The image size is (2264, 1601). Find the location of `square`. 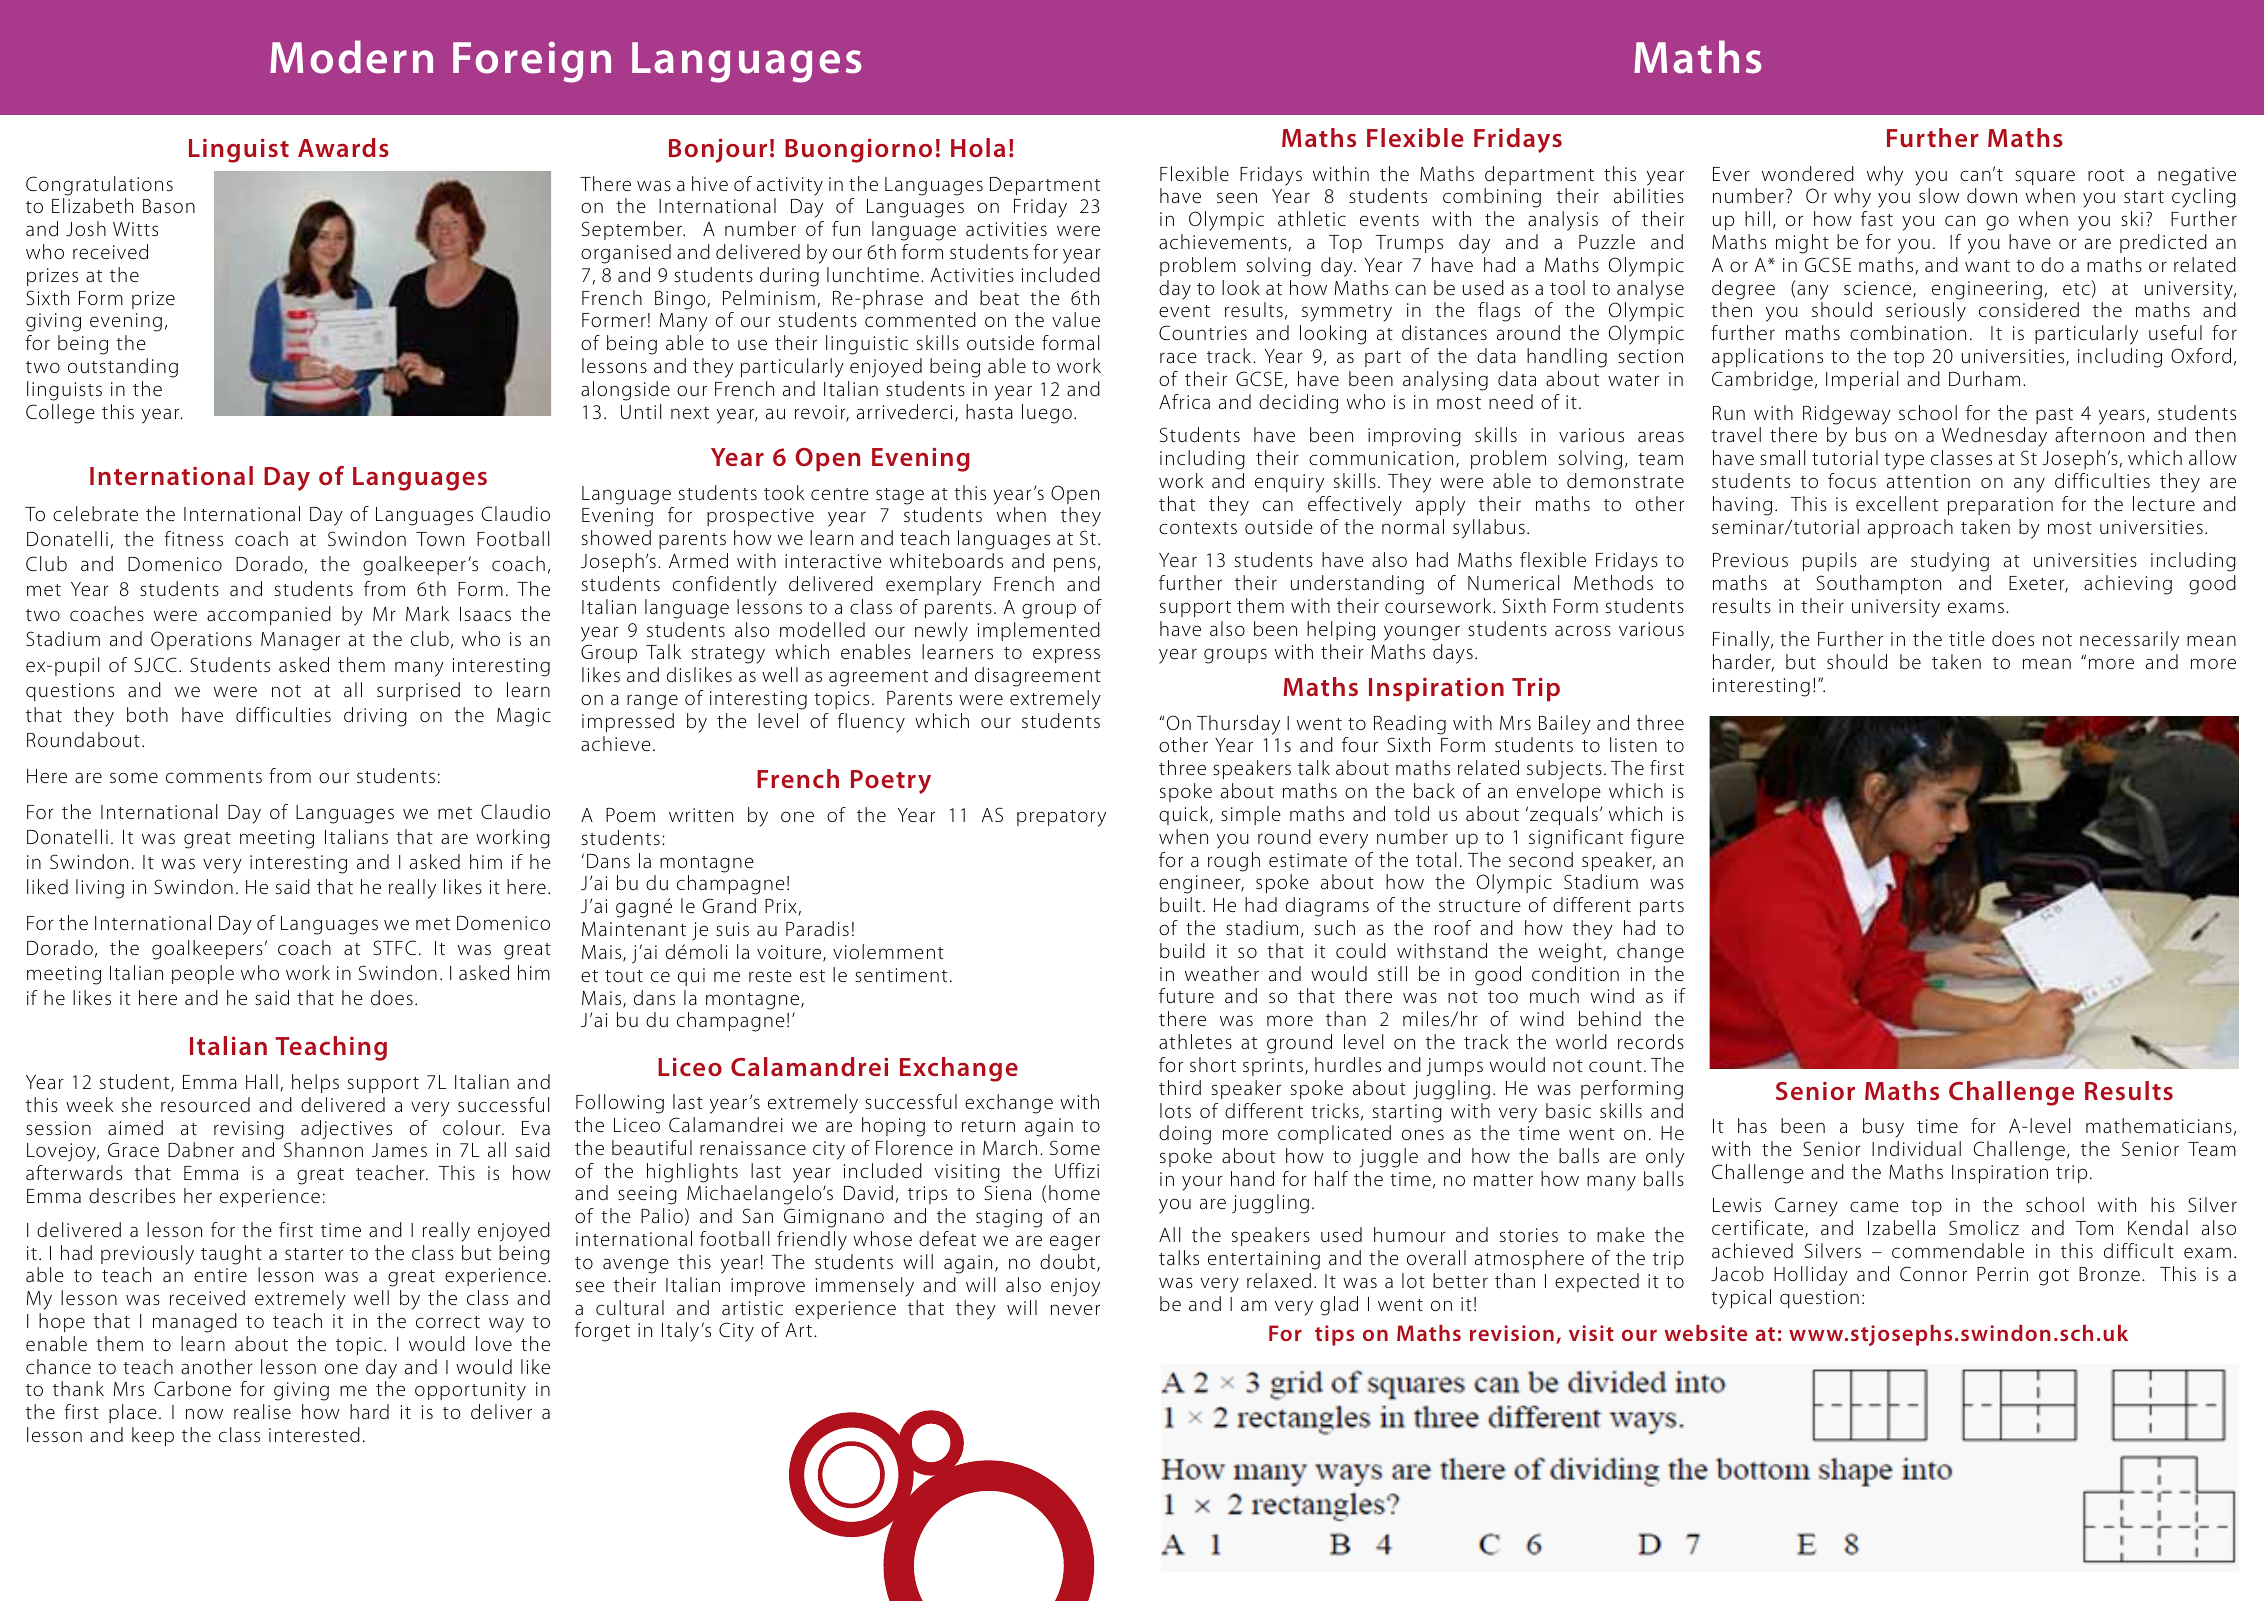

square is located at coordinates (2045, 177).
